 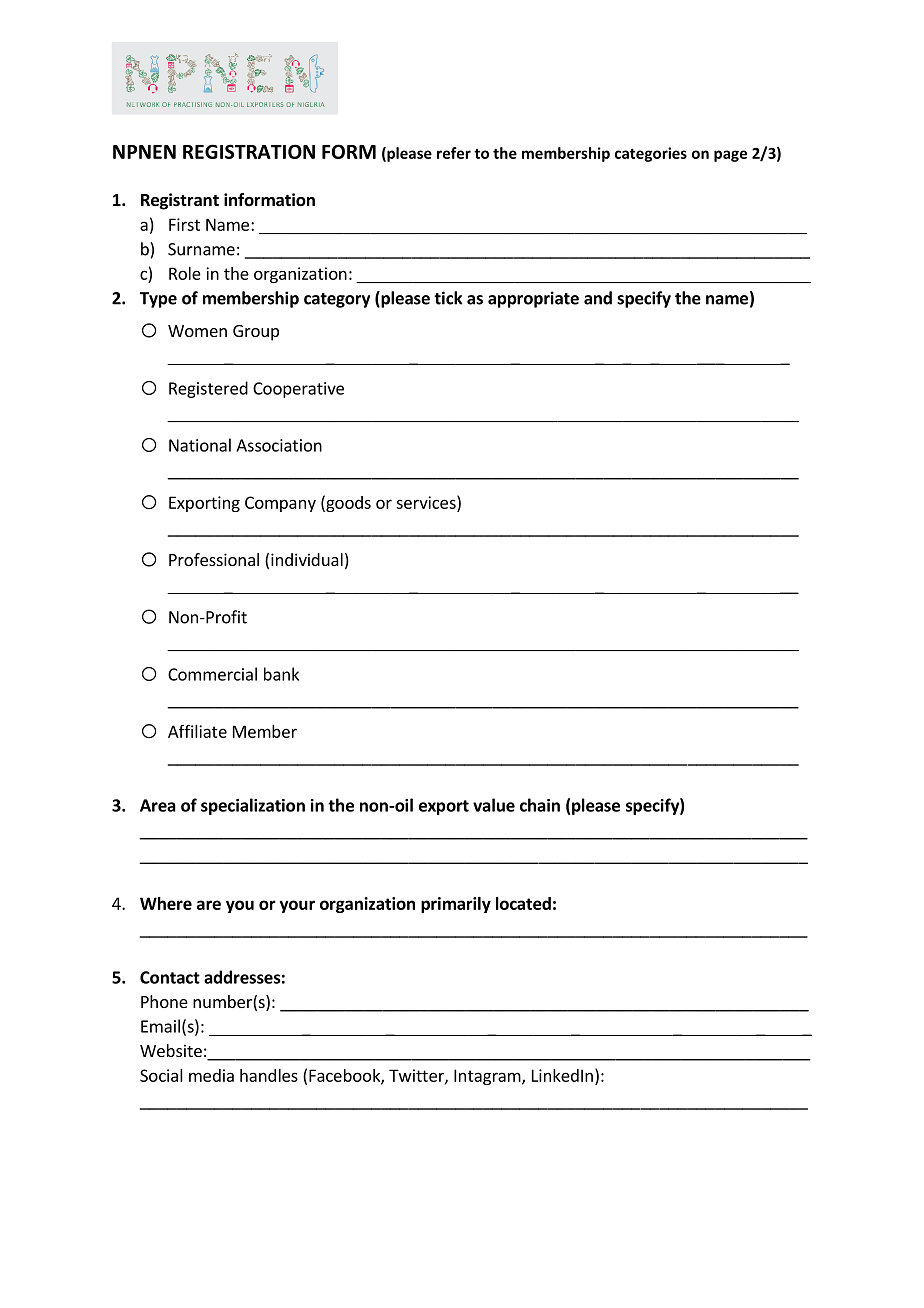 I want to click on Twitter, so click(x=417, y=1076).
